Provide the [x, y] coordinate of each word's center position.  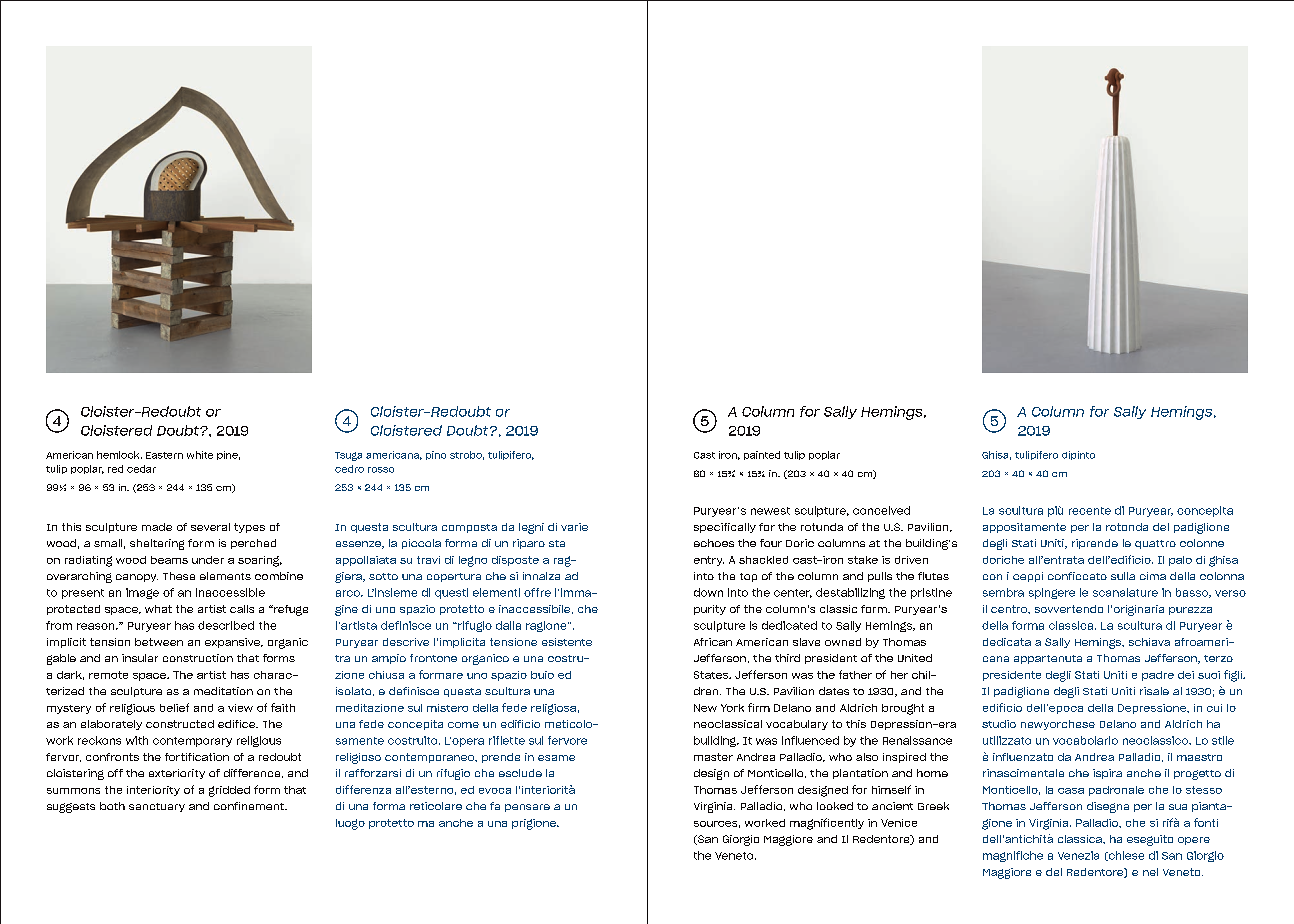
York [732, 708]
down [708, 592]
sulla [1123, 576]
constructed [180, 724]
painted [762, 455]
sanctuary [157, 807]
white [200, 455]
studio [999, 724]
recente [1090, 511]
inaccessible [230, 592]
